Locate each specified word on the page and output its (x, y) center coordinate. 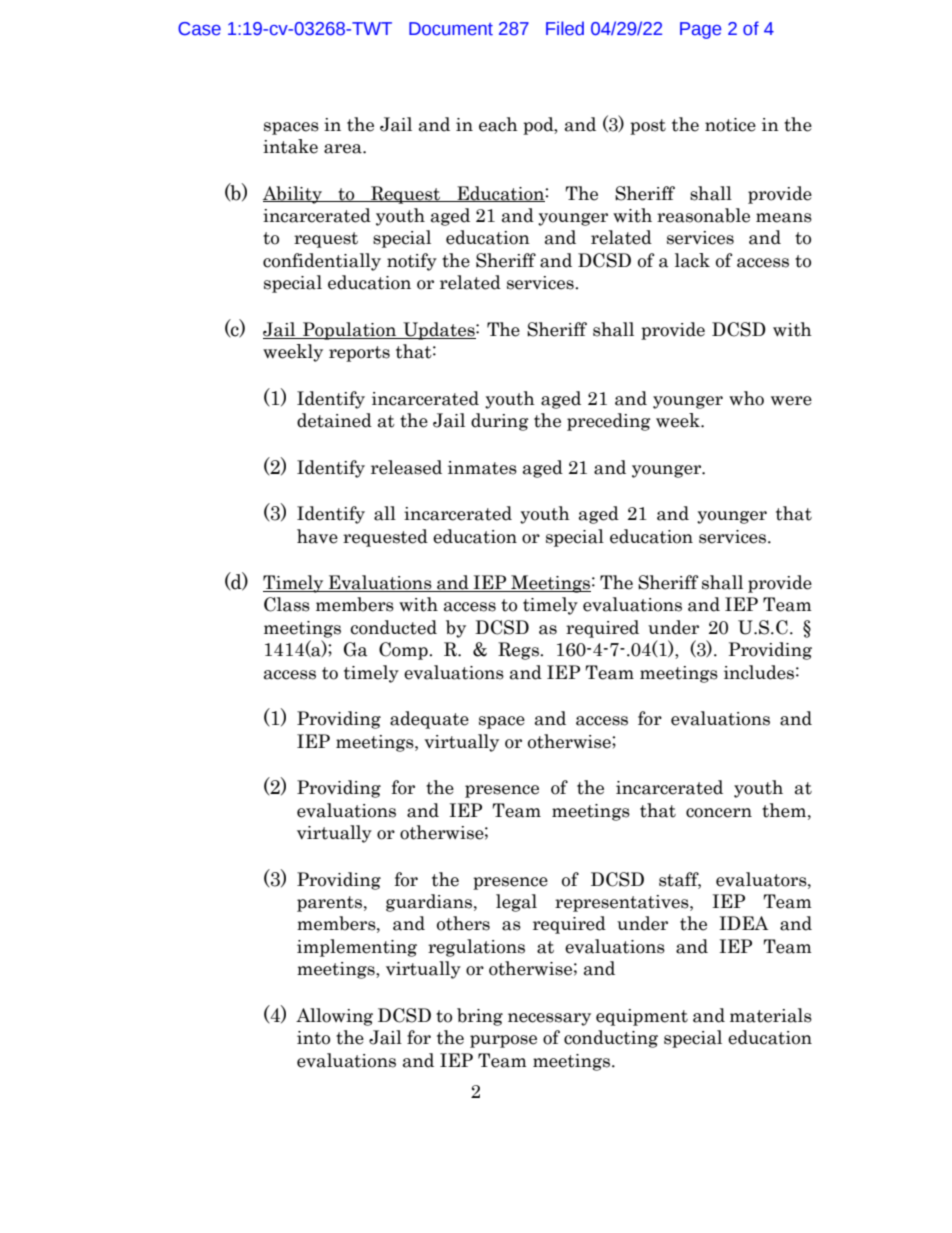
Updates (439, 331)
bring (480, 1017)
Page (700, 30)
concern (719, 813)
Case (199, 29)
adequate (429, 720)
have (317, 536)
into (313, 1038)
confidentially (322, 262)
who (746, 398)
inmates (482, 468)
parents (329, 904)
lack (692, 260)
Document (451, 29)
